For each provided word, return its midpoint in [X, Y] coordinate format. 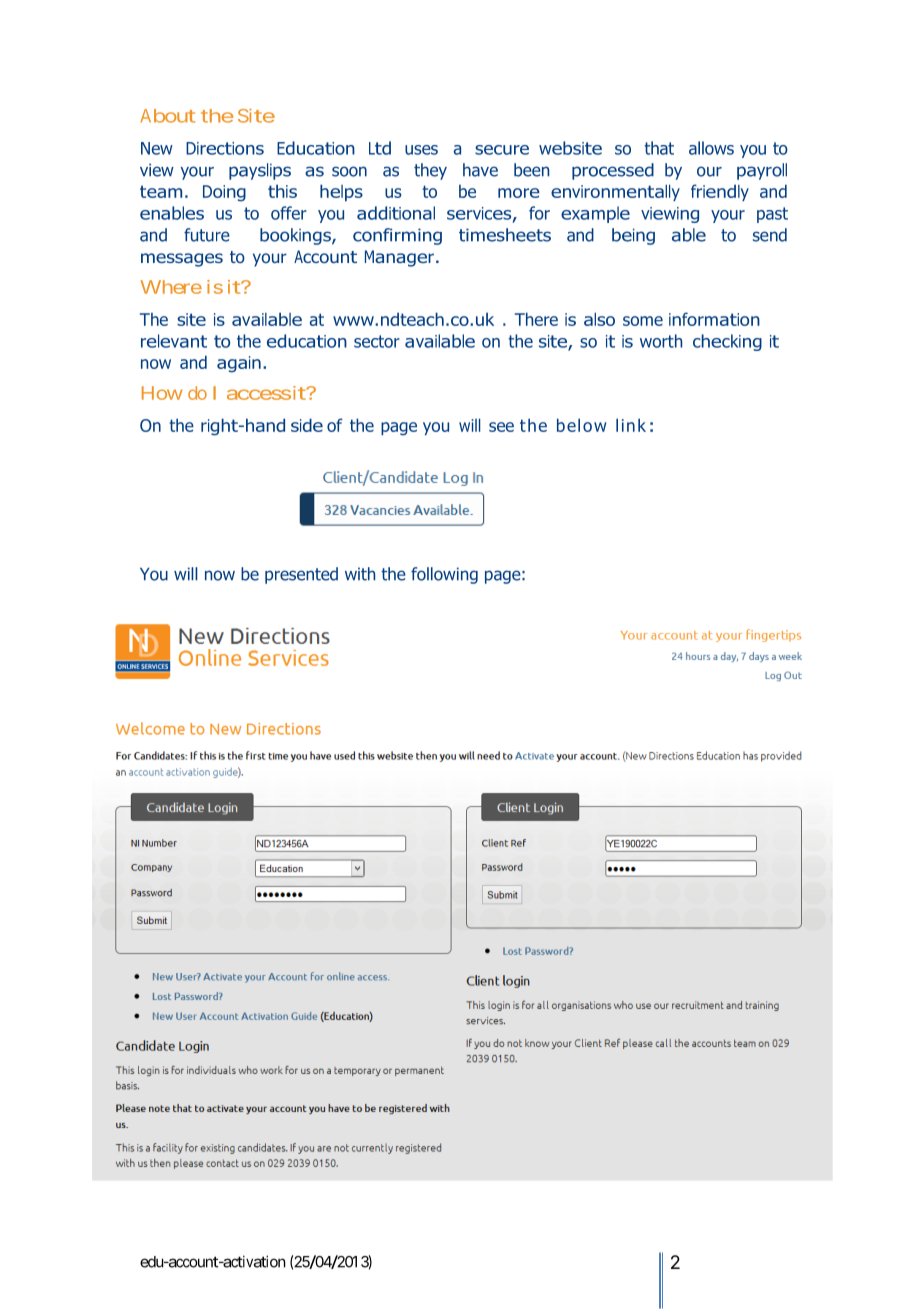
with [360, 574]
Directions [225, 148]
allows [711, 148]
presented [301, 575]
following [444, 575]
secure [502, 150]
